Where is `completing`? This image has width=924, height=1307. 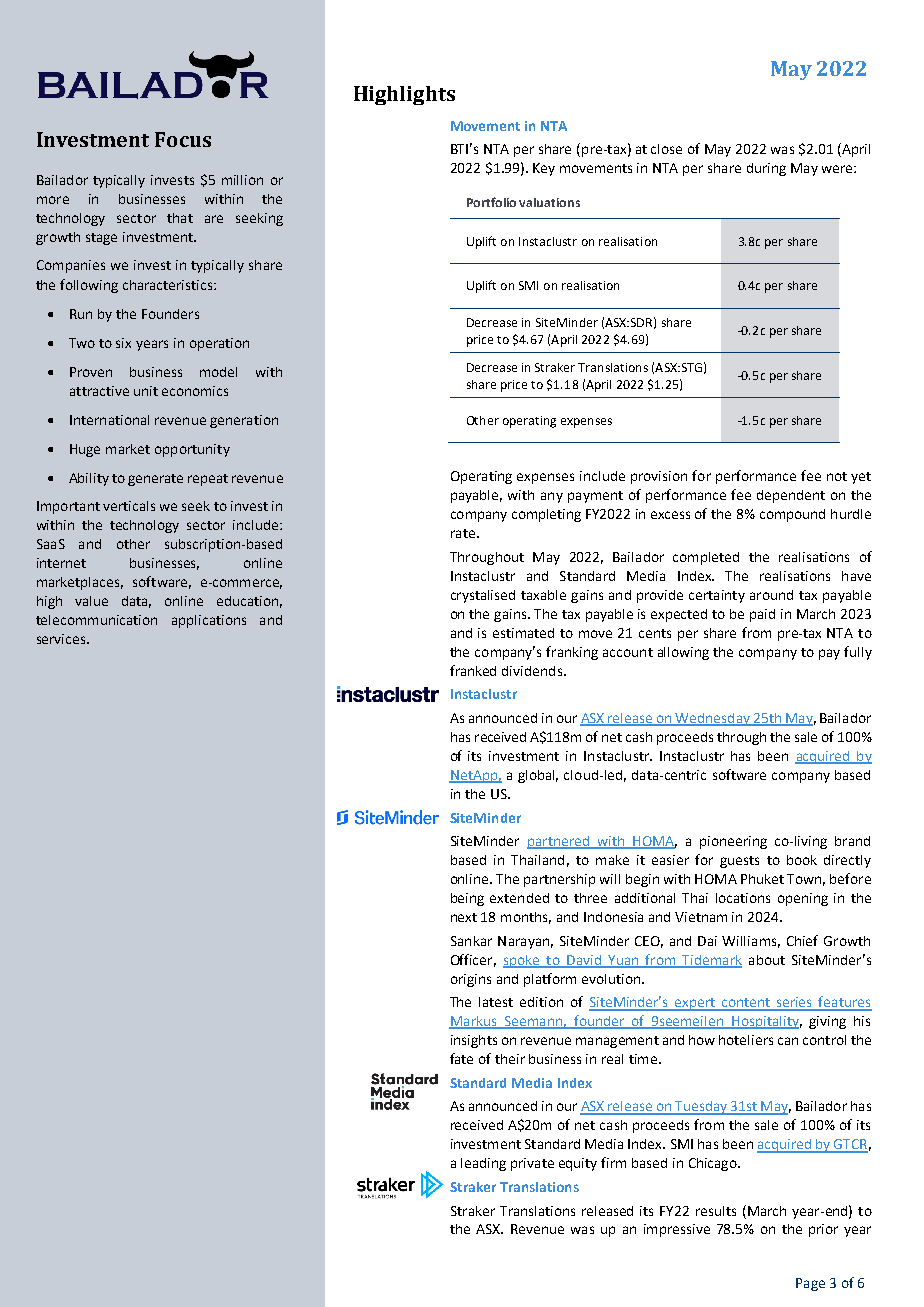 completing is located at coordinates (546, 515).
